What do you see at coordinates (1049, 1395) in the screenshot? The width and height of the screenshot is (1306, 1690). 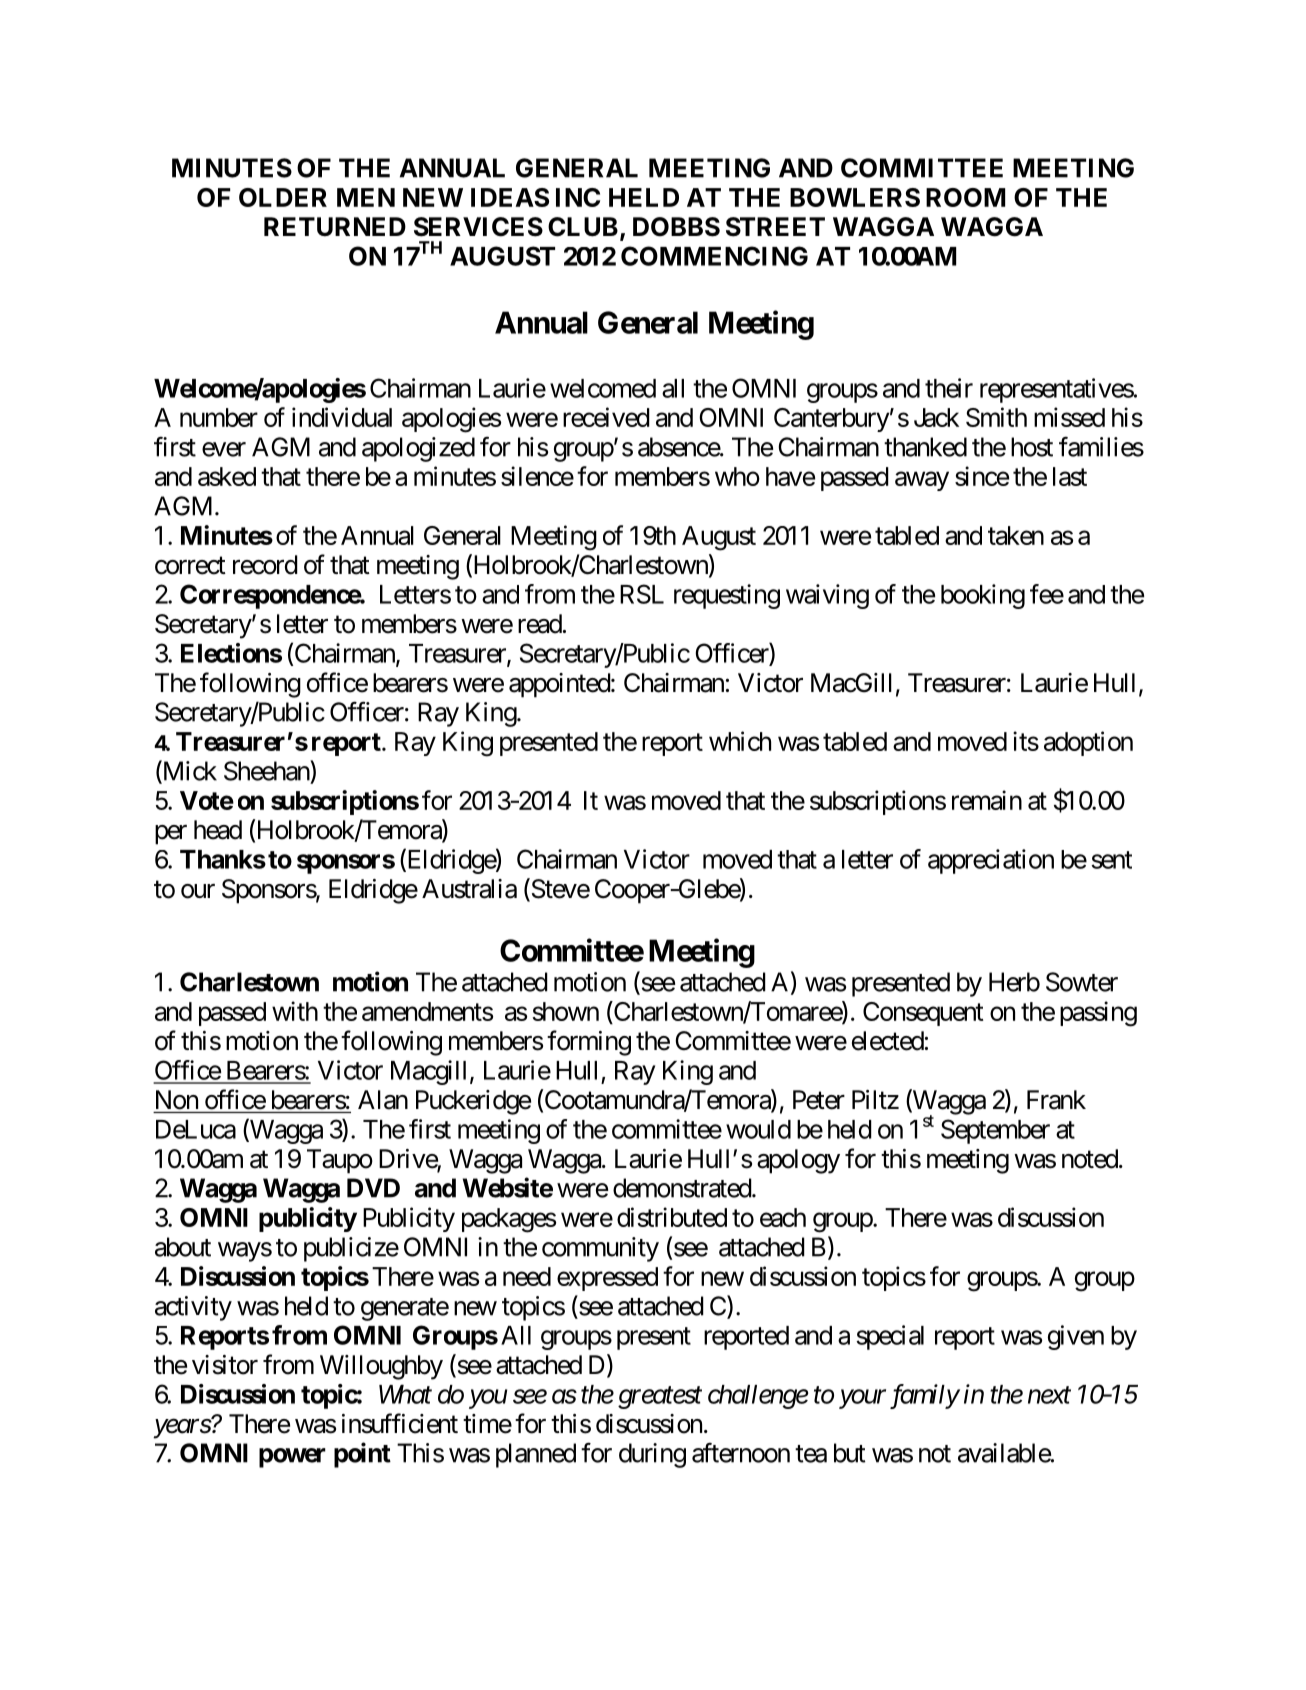 I see `next` at bounding box center [1049, 1395].
